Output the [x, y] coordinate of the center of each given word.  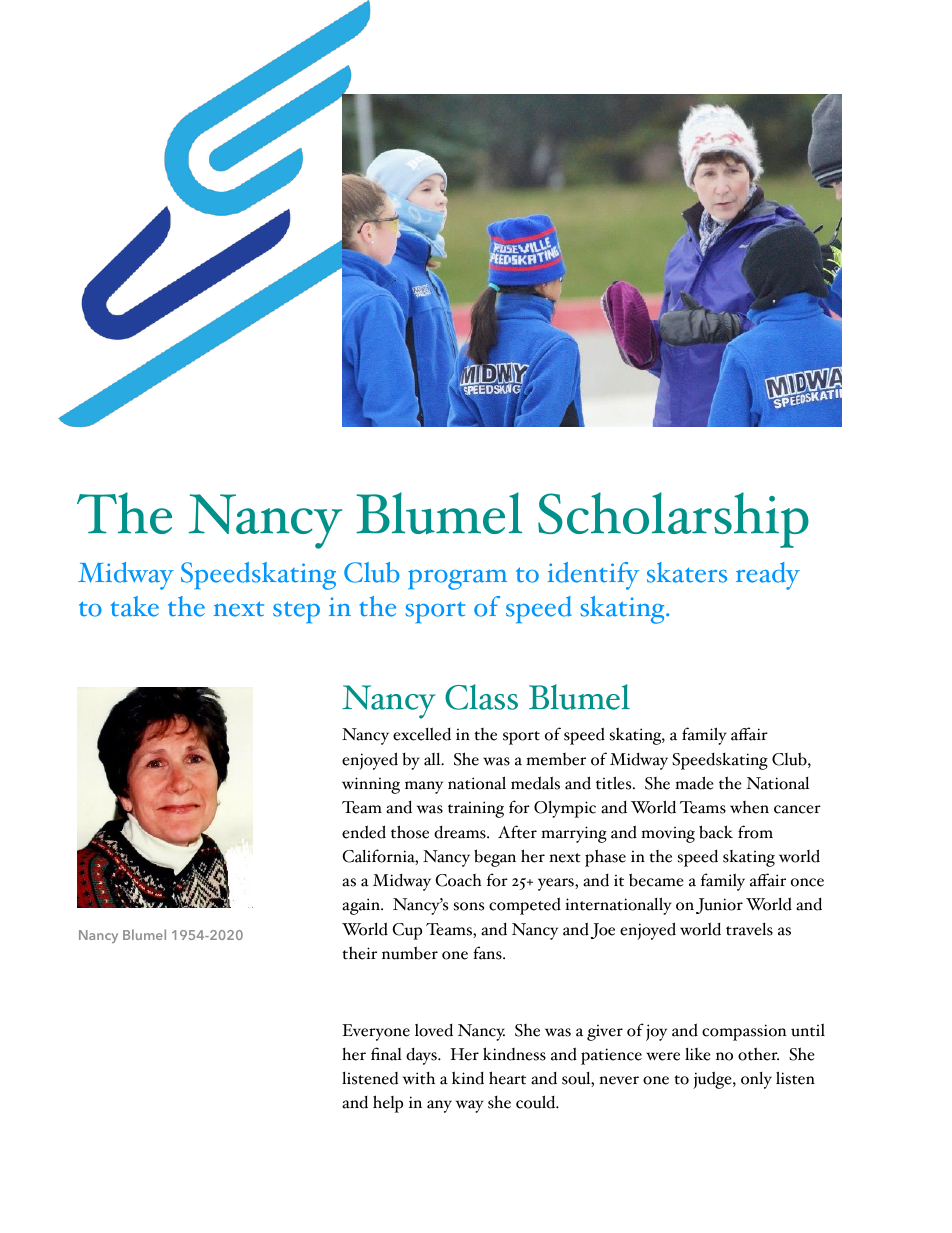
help [388, 1104]
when [749, 807]
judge [713, 1080]
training [476, 809]
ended [364, 832]
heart [507, 1078]
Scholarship [673, 520]
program [457, 580]
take [135, 606]
